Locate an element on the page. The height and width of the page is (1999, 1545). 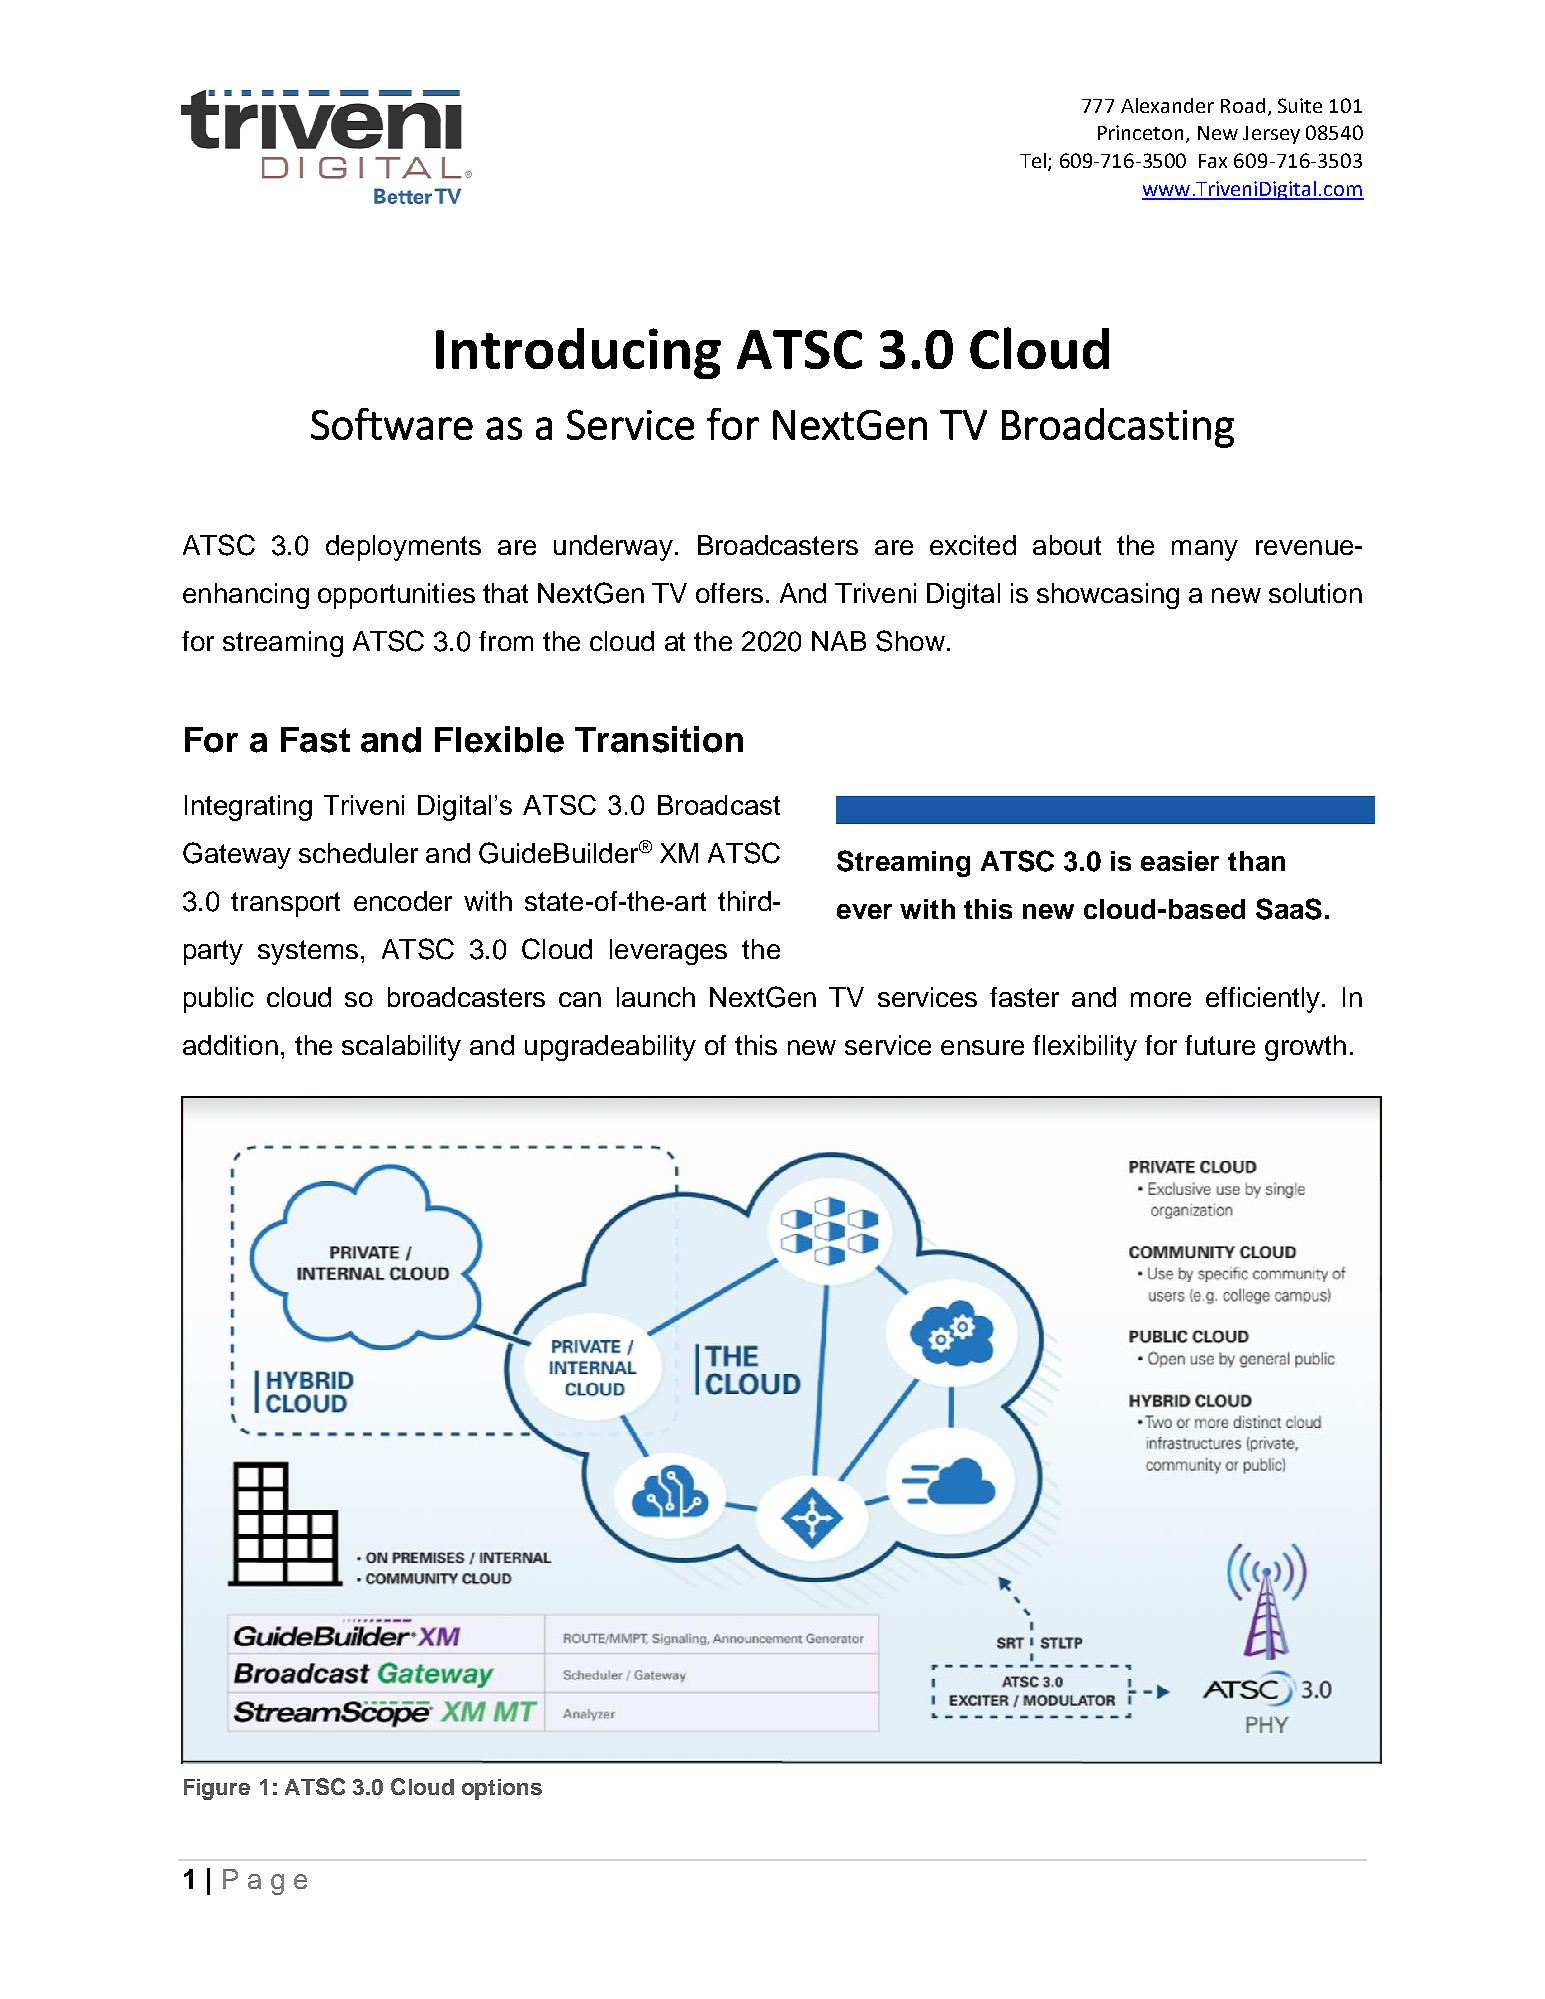
Introducing is located at coordinates (578, 353).
